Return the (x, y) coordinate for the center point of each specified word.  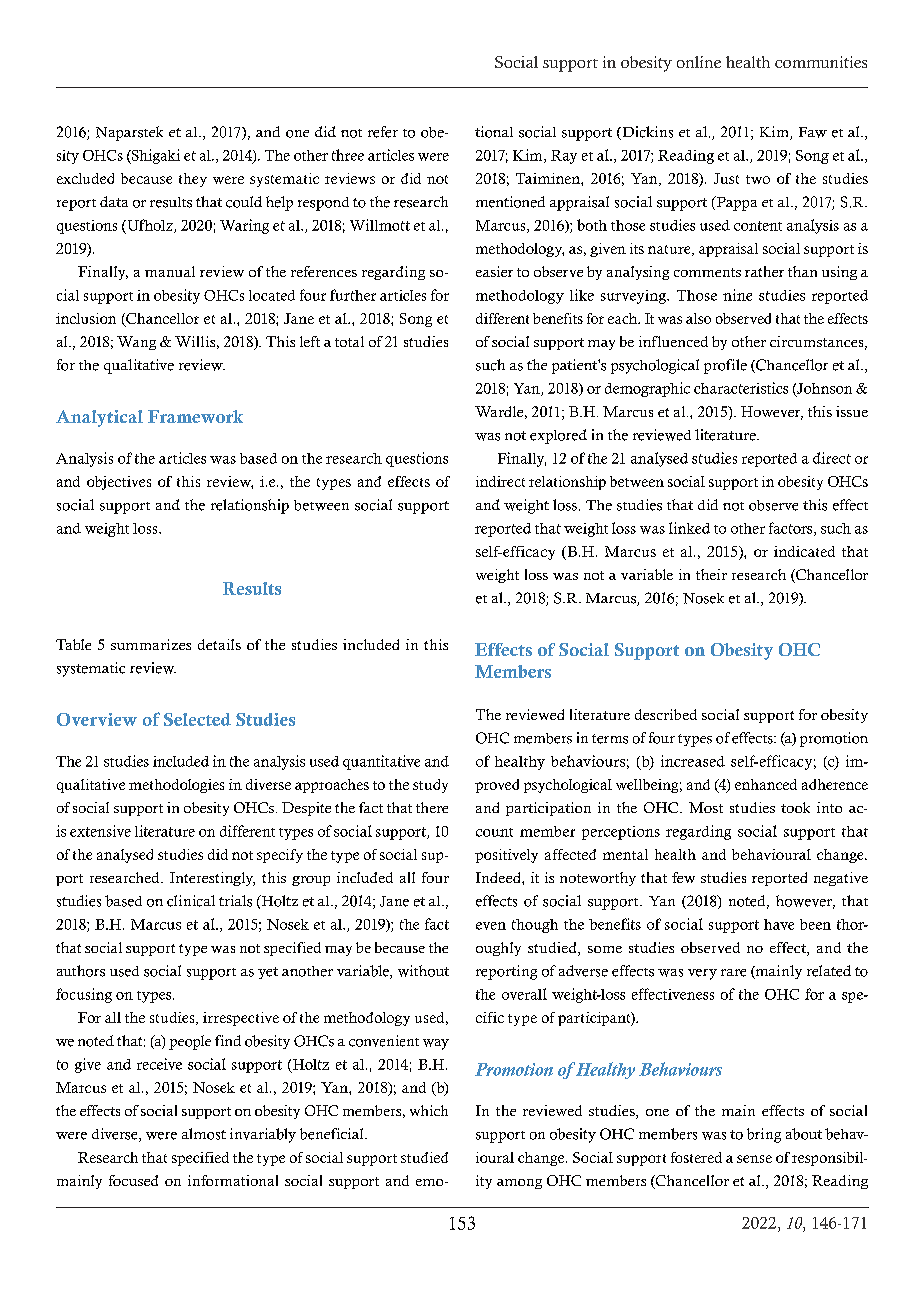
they (193, 180)
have (779, 924)
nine (737, 295)
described (666, 714)
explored (558, 436)
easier (494, 271)
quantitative (381, 762)
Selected (197, 719)
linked (689, 528)
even (491, 926)
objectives (119, 483)
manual (170, 271)
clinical (191, 901)
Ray (564, 157)
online (699, 62)
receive (159, 1064)
